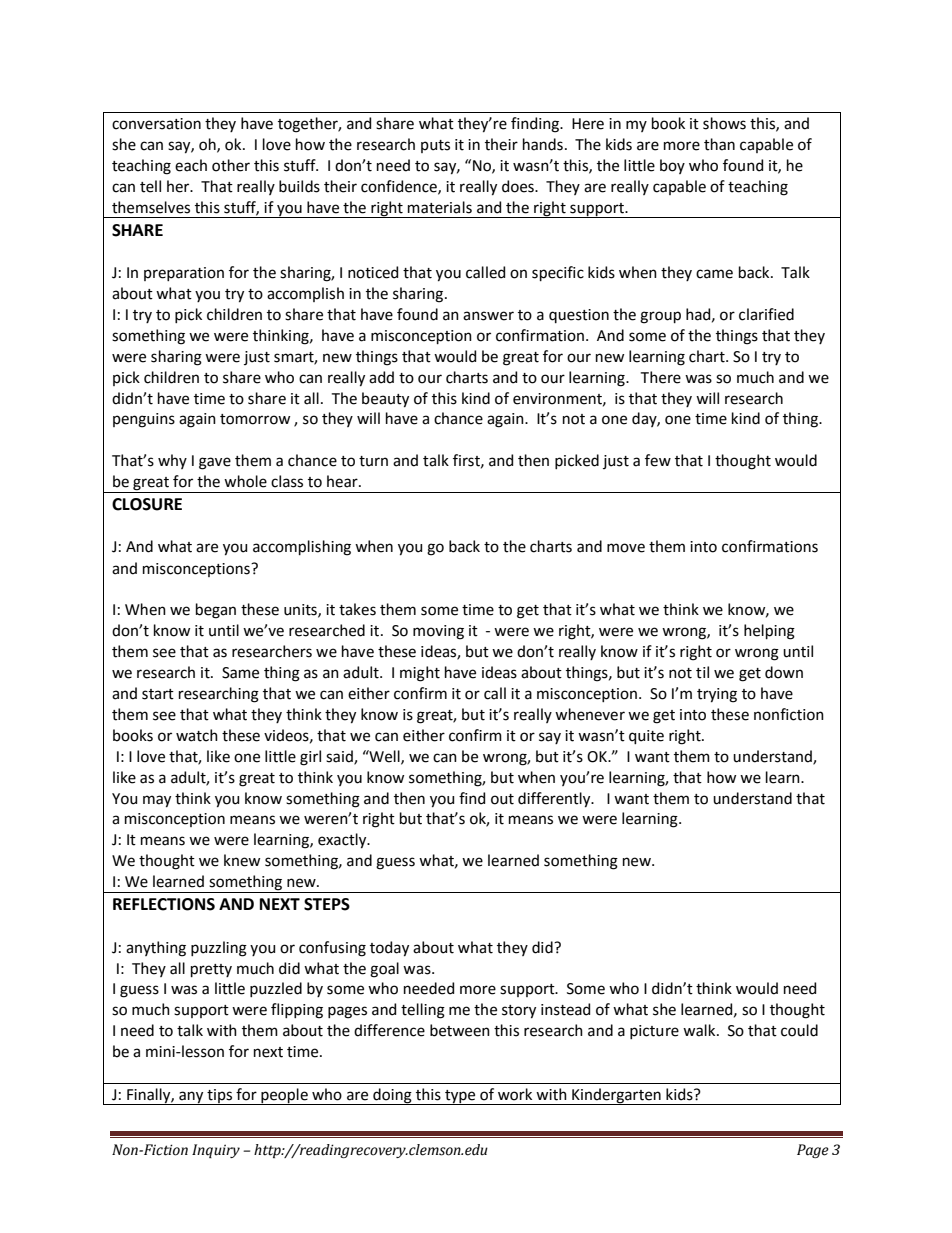 Image resolution: width=952 pixels, height=1233 pixels. I want to click on type, so click(460, 1097).
